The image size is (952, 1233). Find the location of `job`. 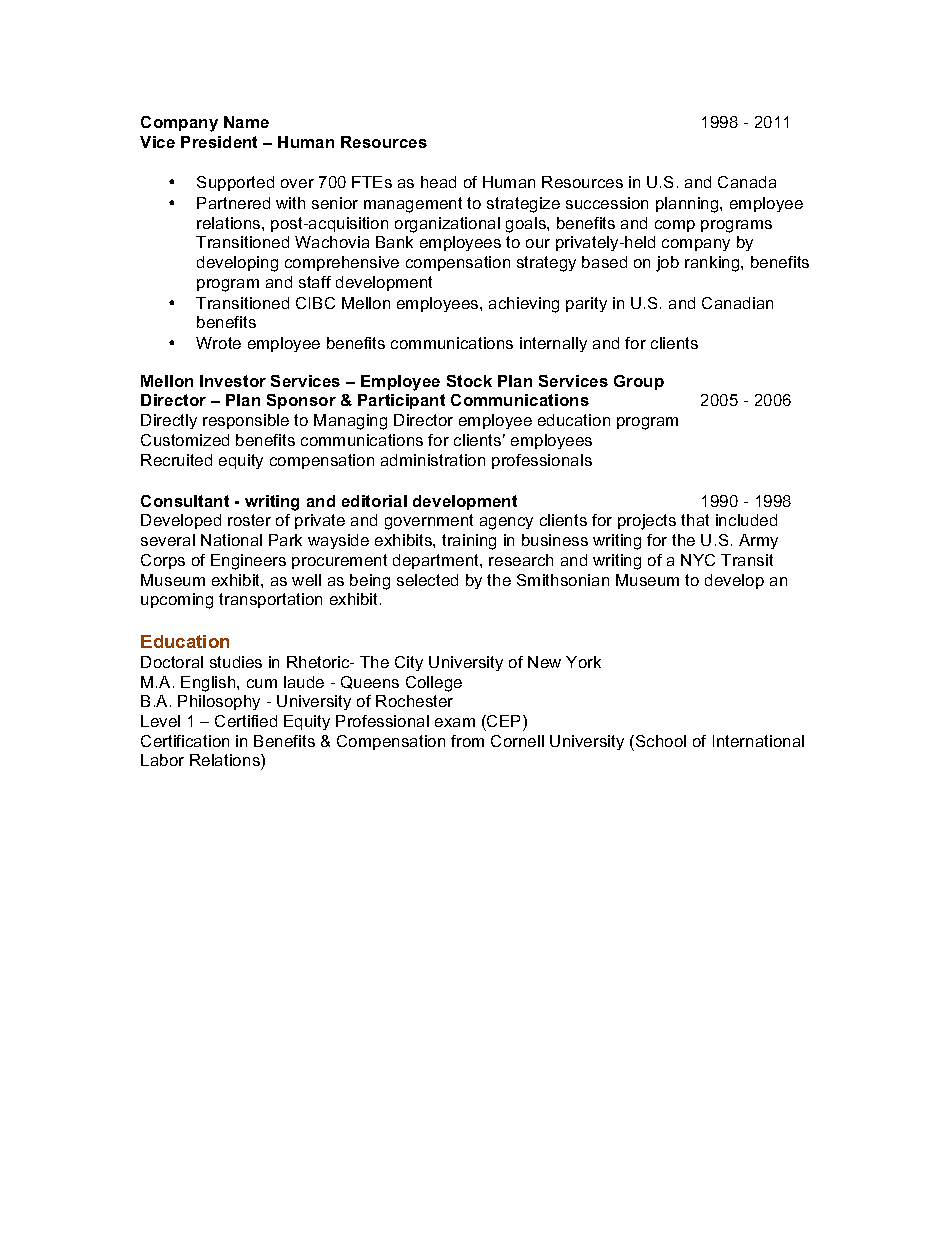

job is located at coordinates (667, 264).
